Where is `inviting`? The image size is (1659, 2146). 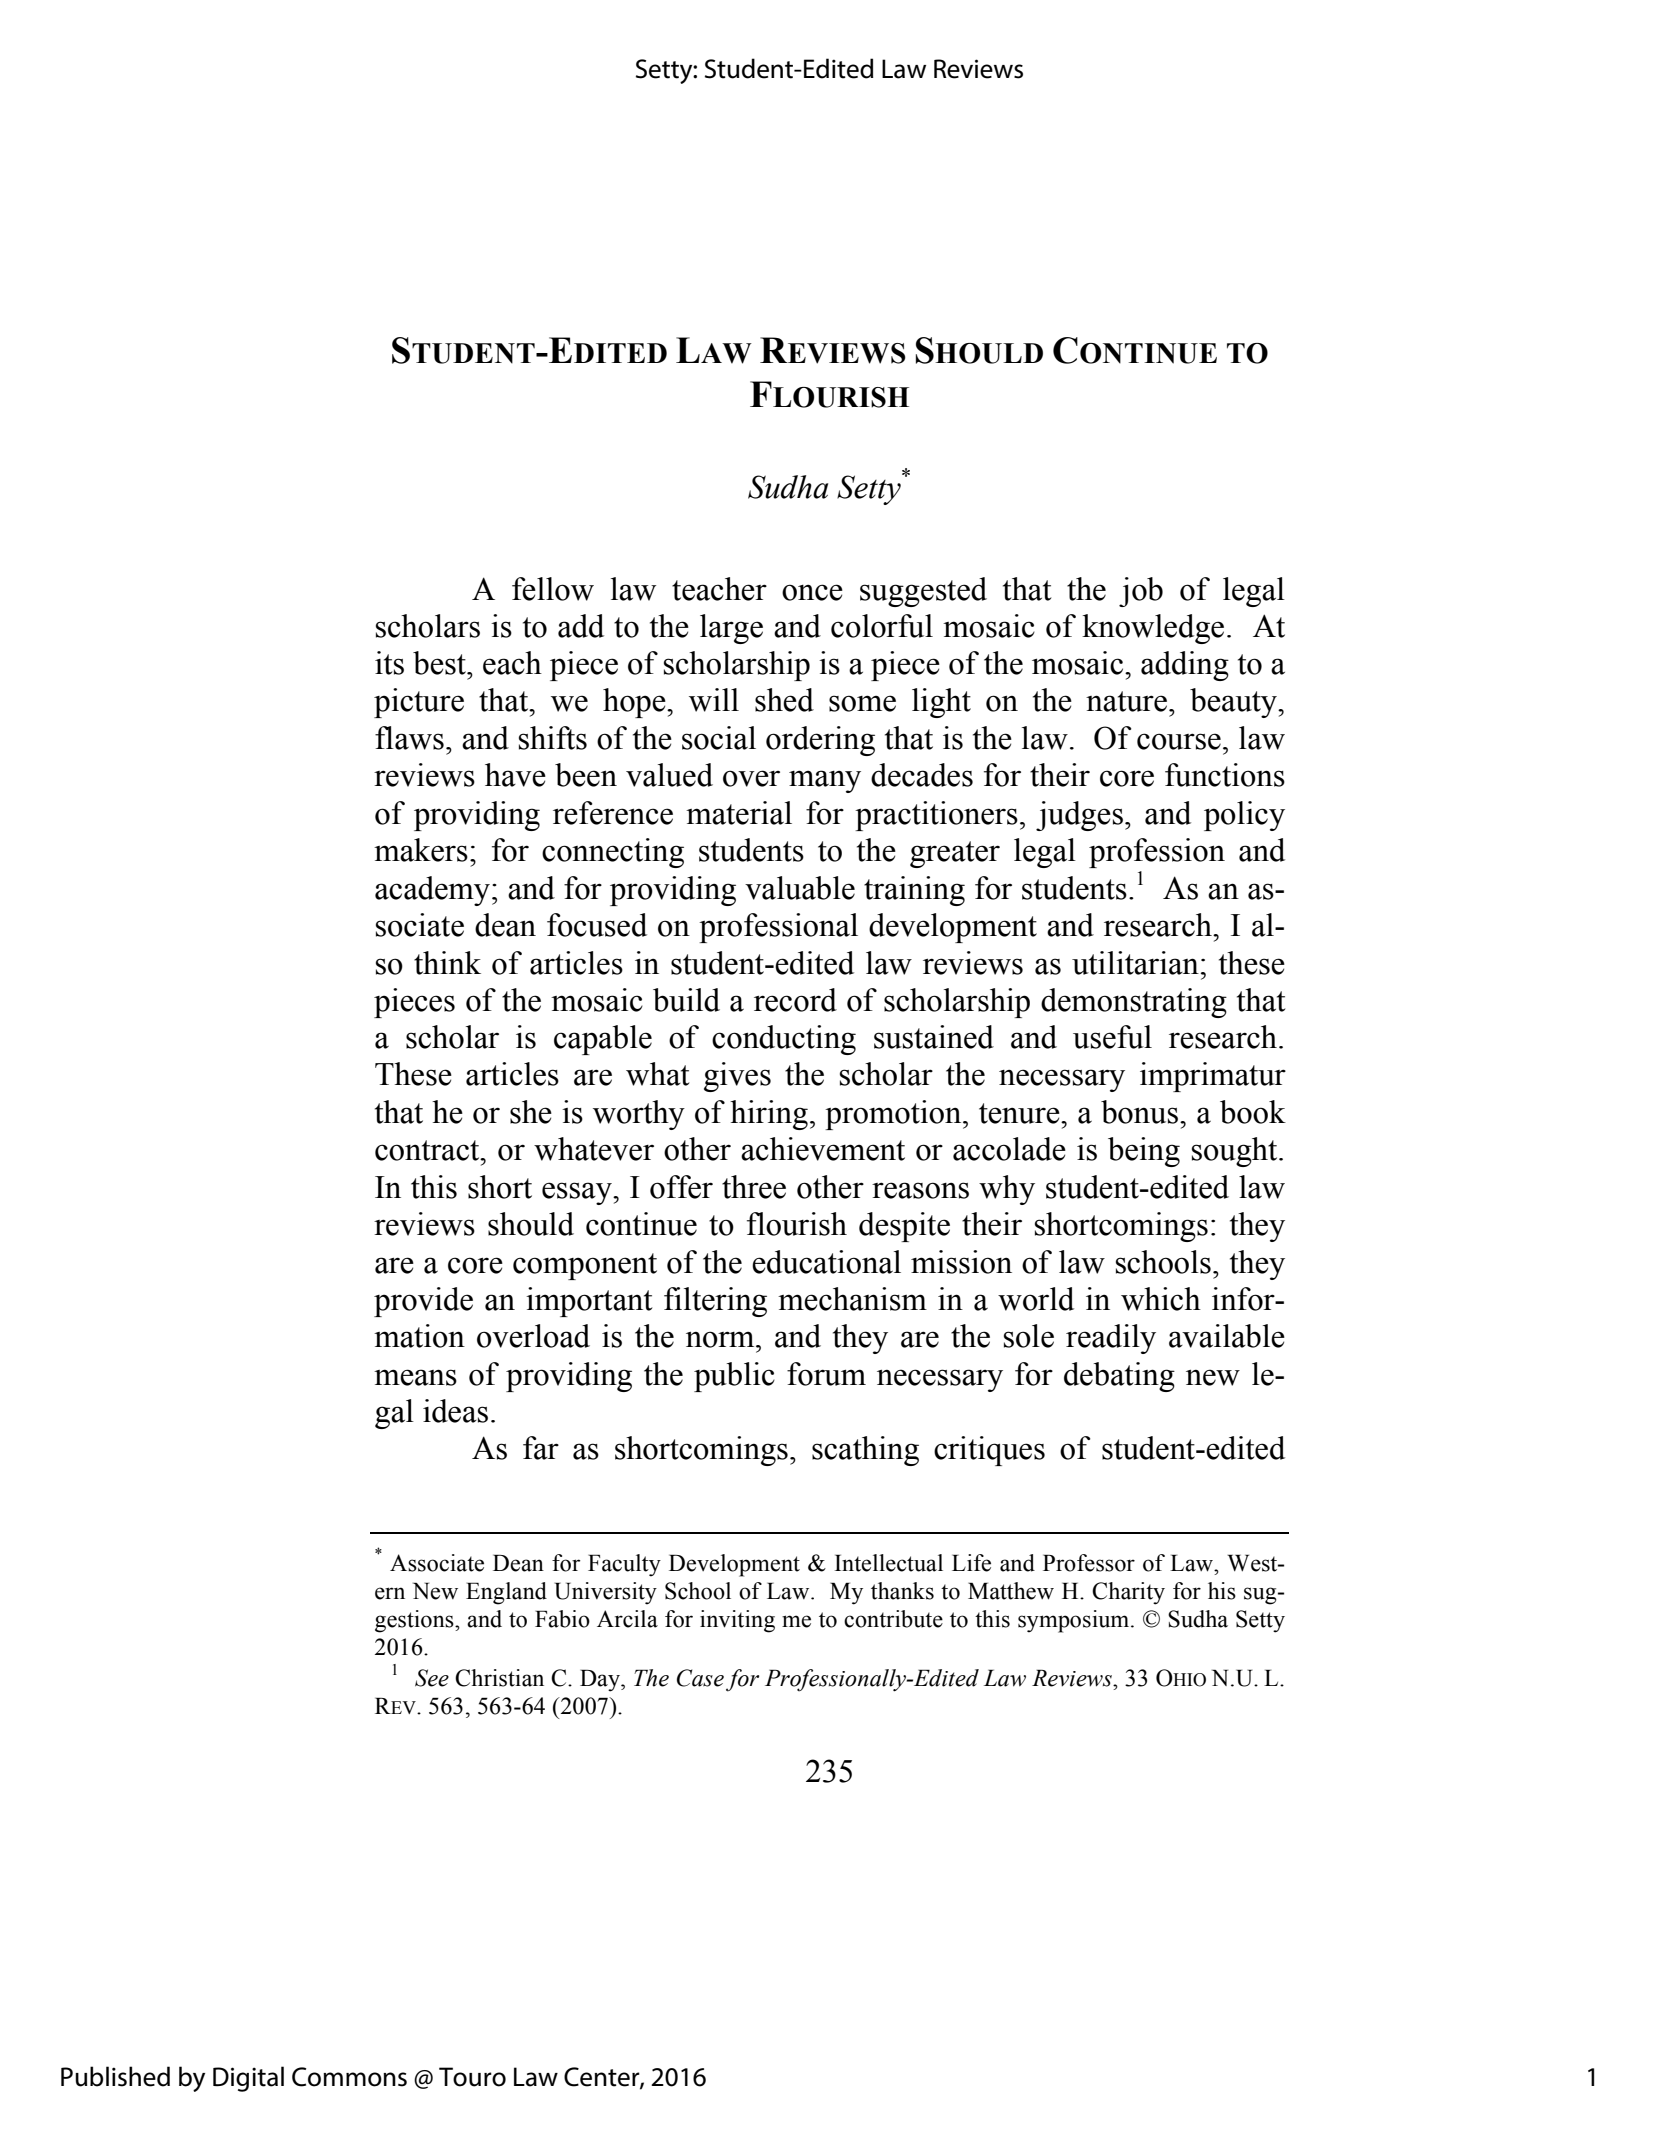 inviting is located at coordinates (737, 1621).
